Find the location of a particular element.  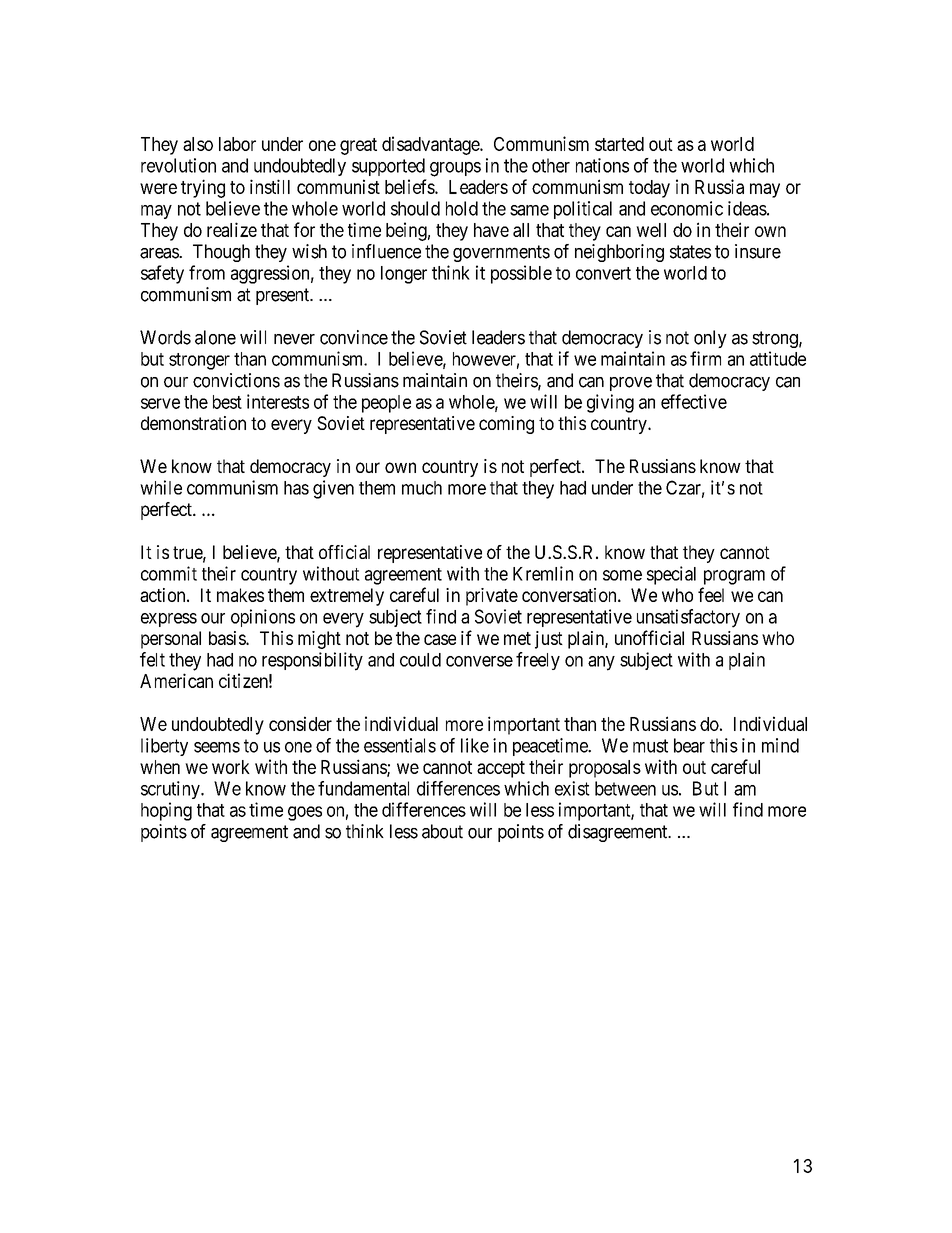

much is located at coordinates (422, 488).
